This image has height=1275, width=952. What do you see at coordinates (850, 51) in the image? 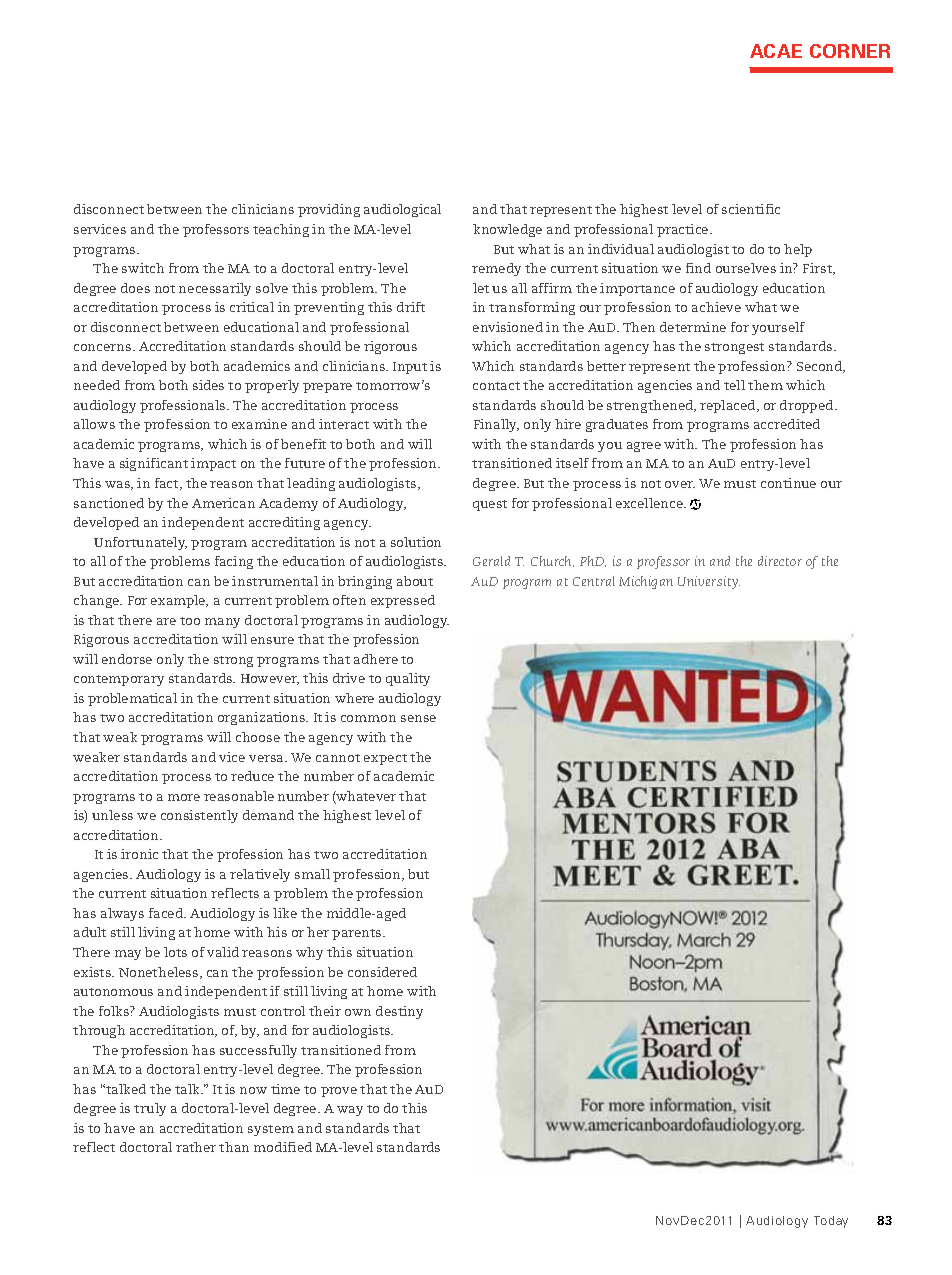
I see `CORNER` at bounding box center [850, 51].
